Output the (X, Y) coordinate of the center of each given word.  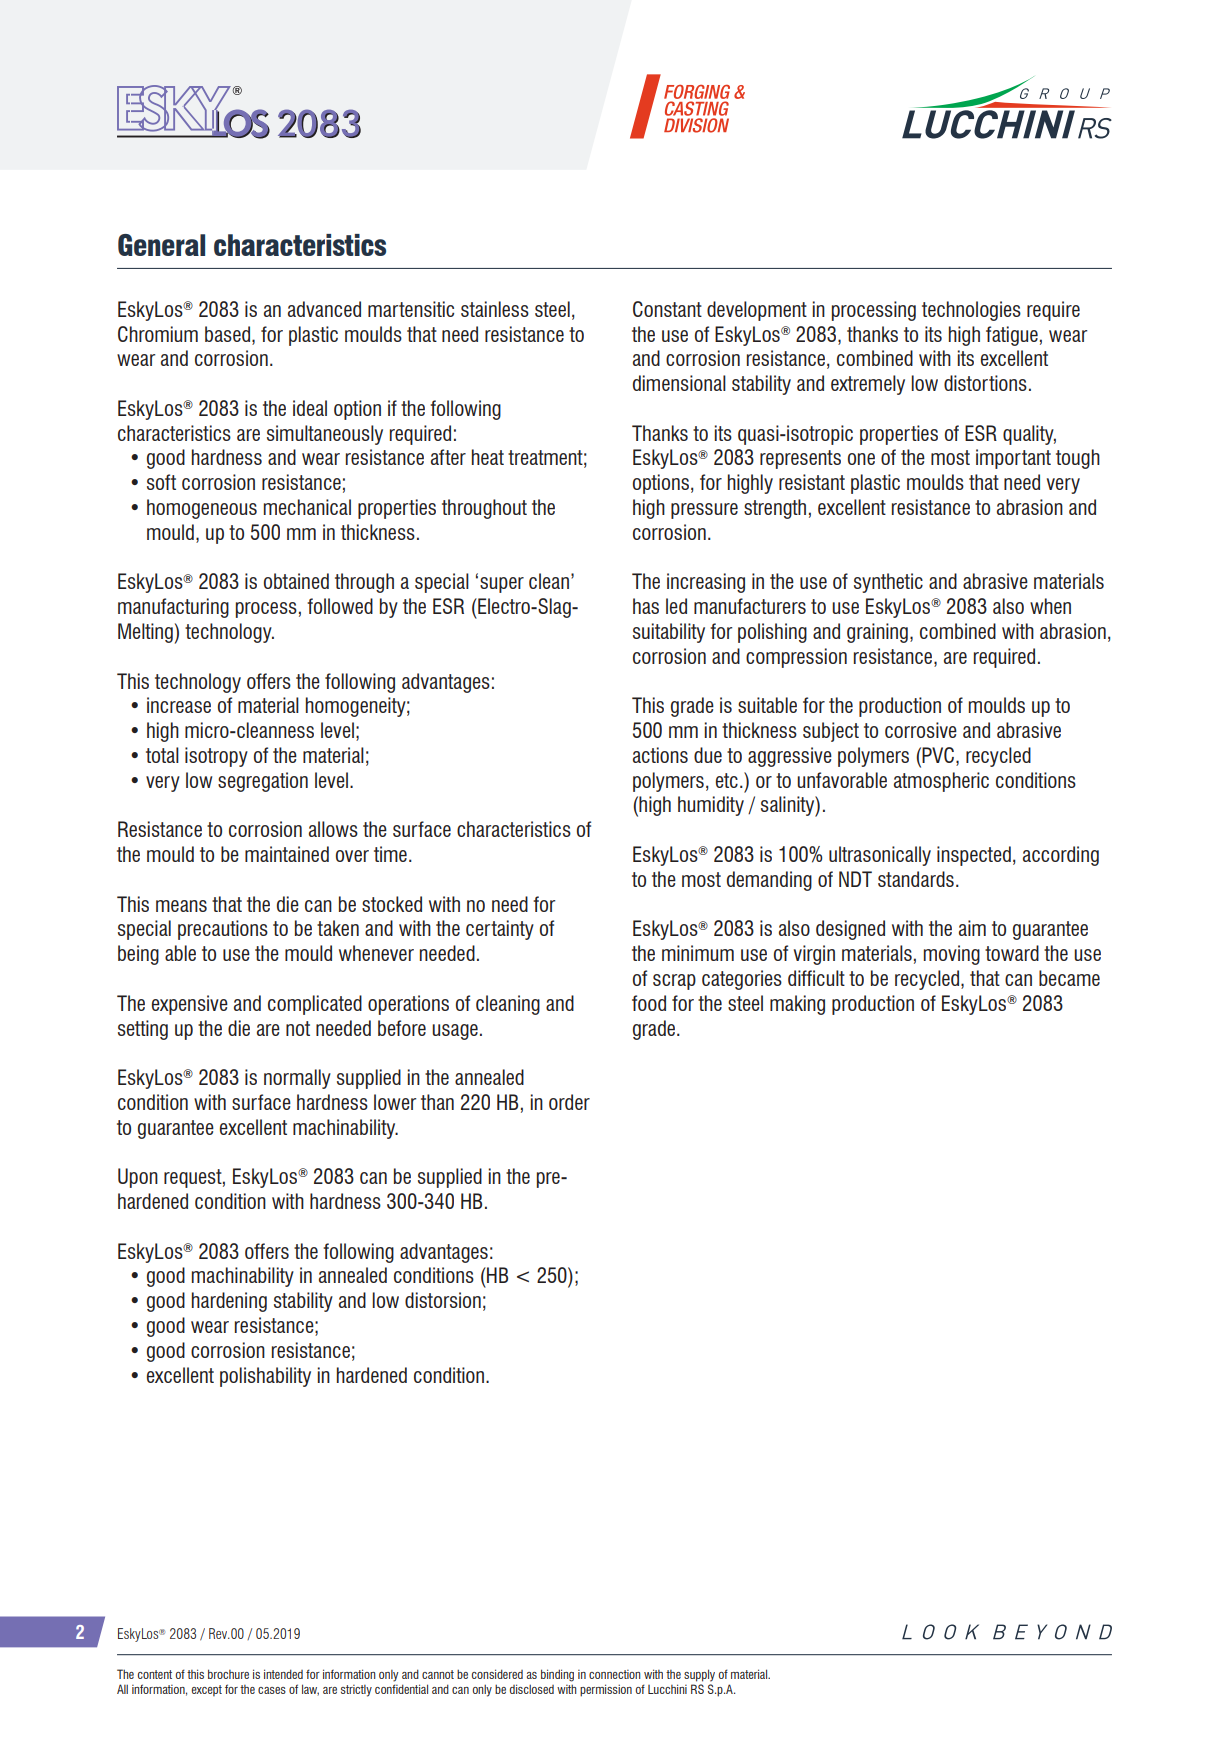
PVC (938, 755)
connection (614, 1674)
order (569, 1102)
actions (660, 755)
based (229, 334)
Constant (667, 309)
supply (699, 1675)
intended (283, 1674)
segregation (263, 782)
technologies (971, 311)
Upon (138, 1178)
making (797, 1005)
